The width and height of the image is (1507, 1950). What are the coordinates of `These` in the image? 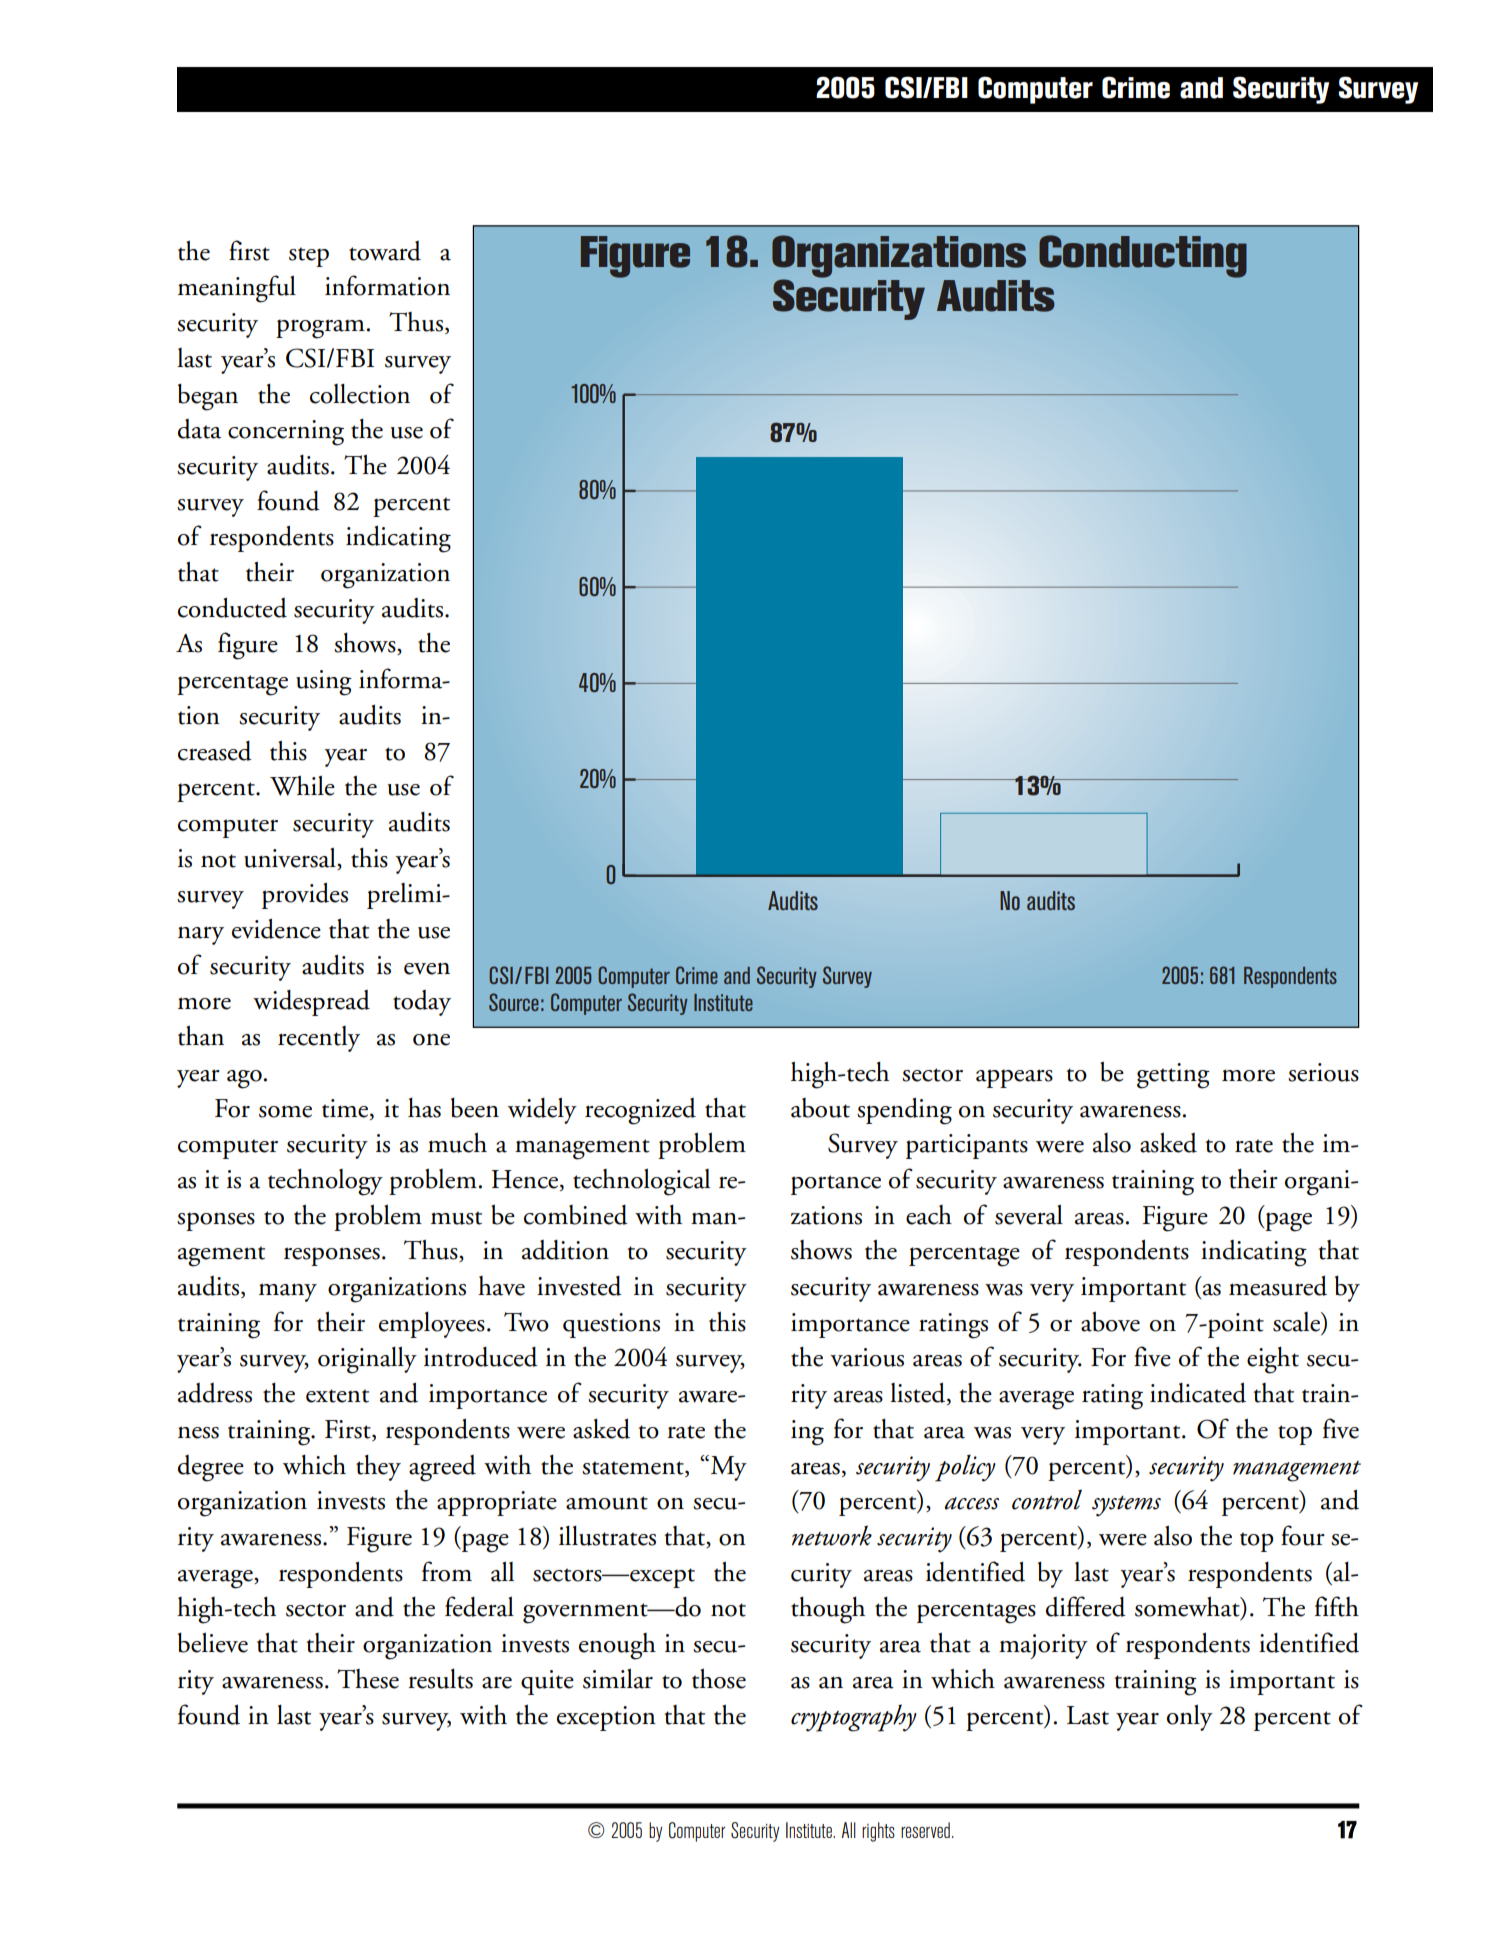 It's located at (368, 1679).
